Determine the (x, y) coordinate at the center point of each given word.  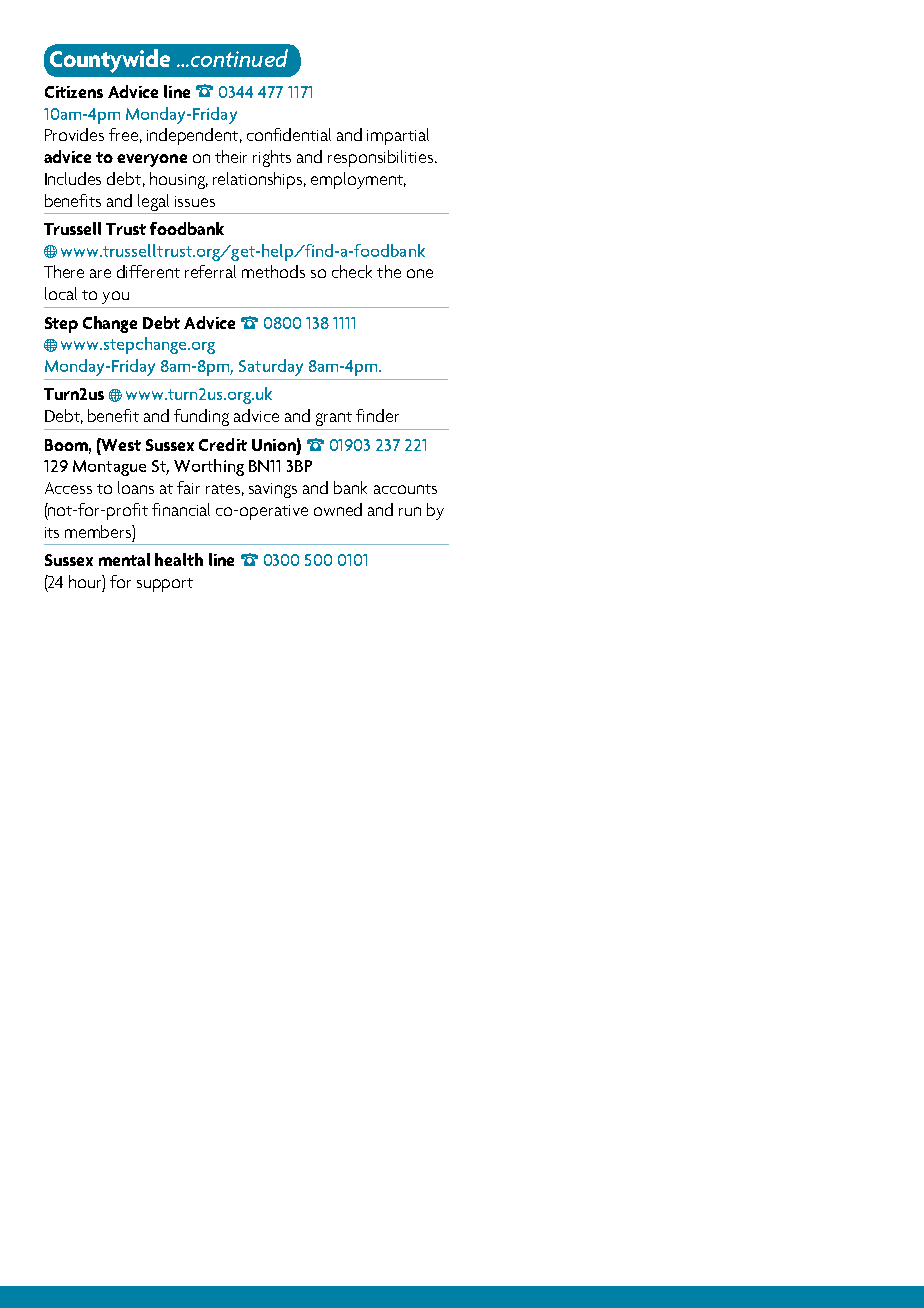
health (179, 559)
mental (124, 559)
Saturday (271, 367)
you (115, 297)
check (352, 271)
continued (238, 58)
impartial (398, 136)
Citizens (74, 92)
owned (338, 509)
